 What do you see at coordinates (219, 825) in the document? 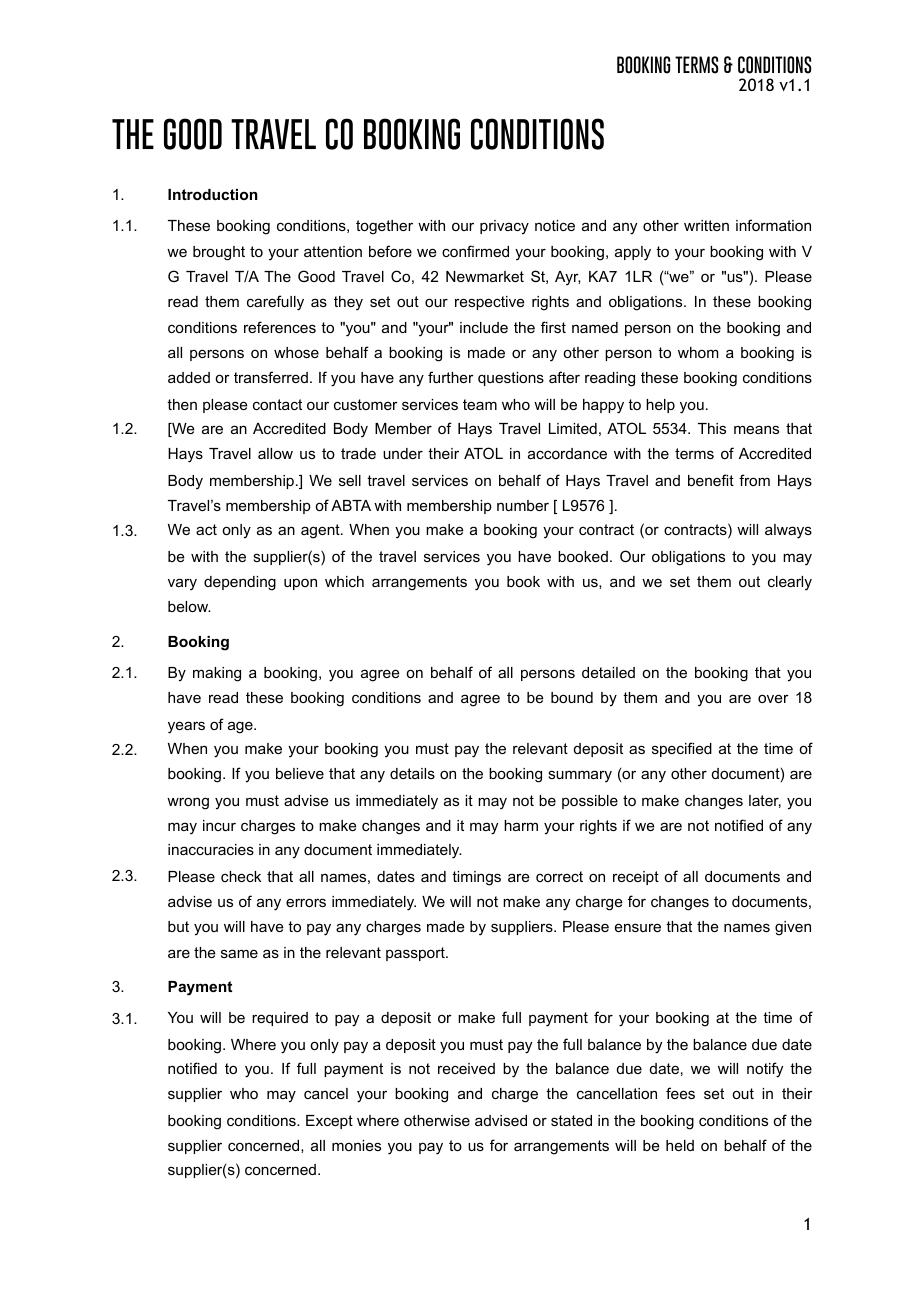
I see `incur` at bounding box center [219, 825].
